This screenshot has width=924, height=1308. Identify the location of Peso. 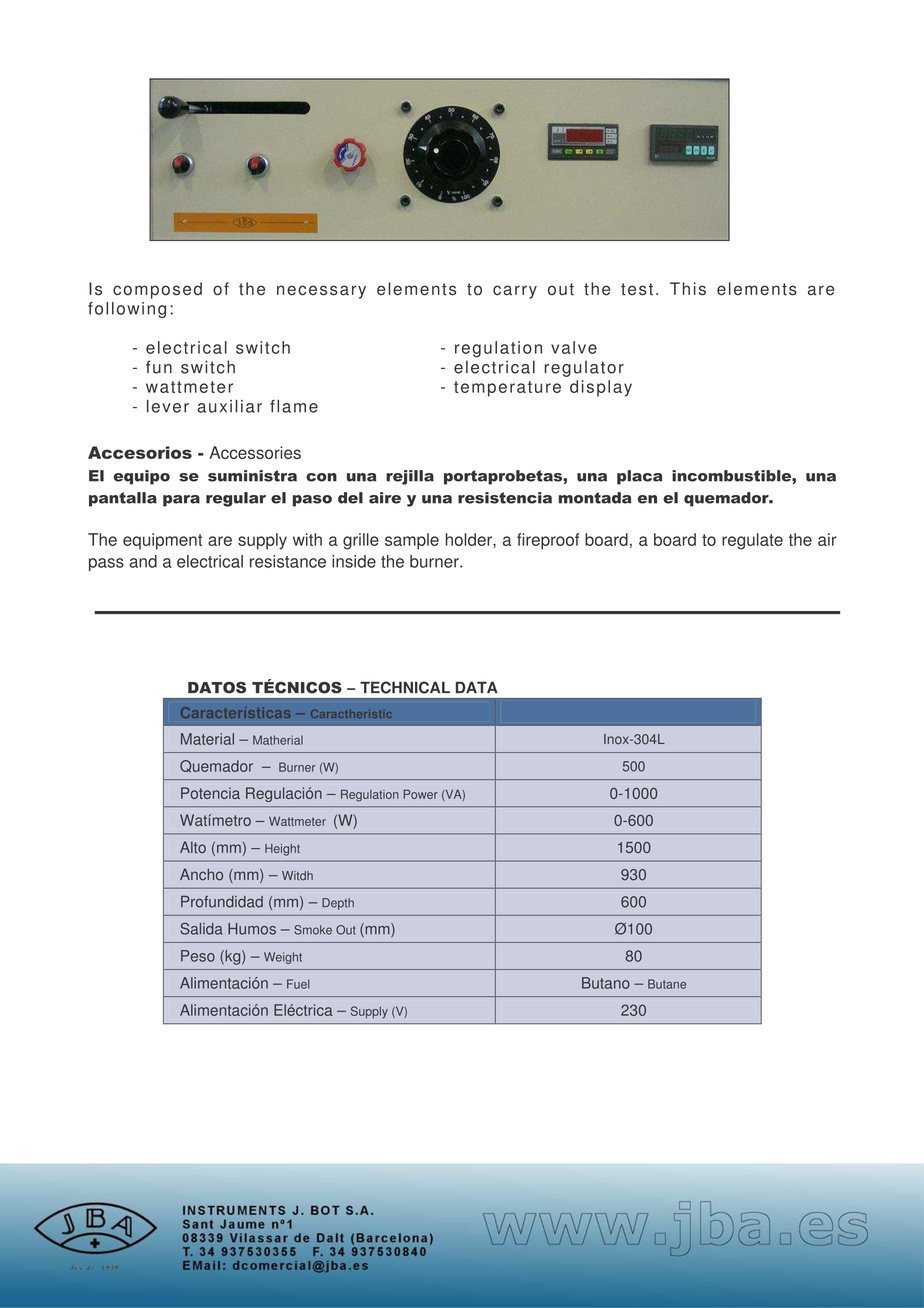
(198, 956).
